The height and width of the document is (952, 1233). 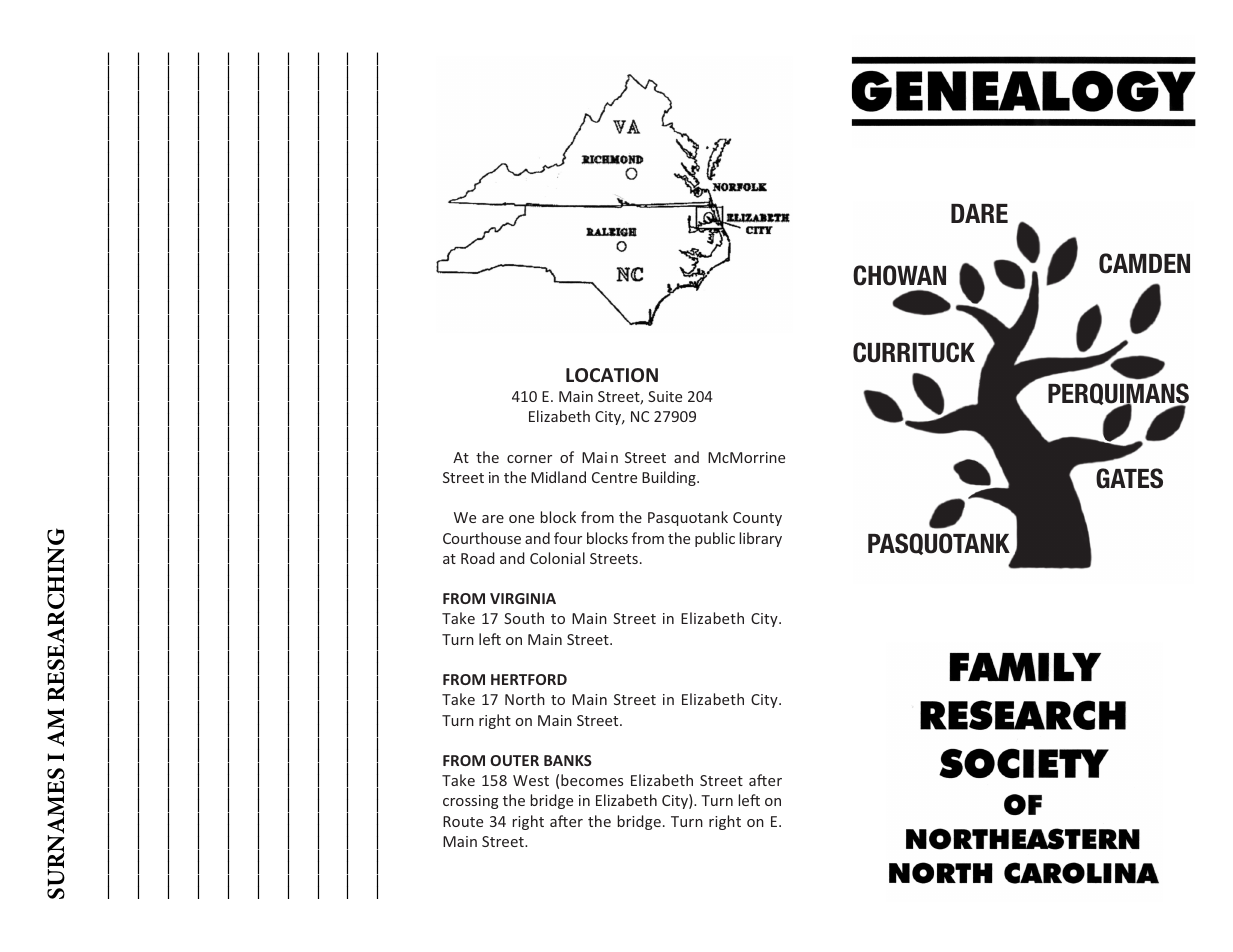 What do you see at coordinates (979, 213) in the document?
I see `DARE` at bounding box center [979, 213].
